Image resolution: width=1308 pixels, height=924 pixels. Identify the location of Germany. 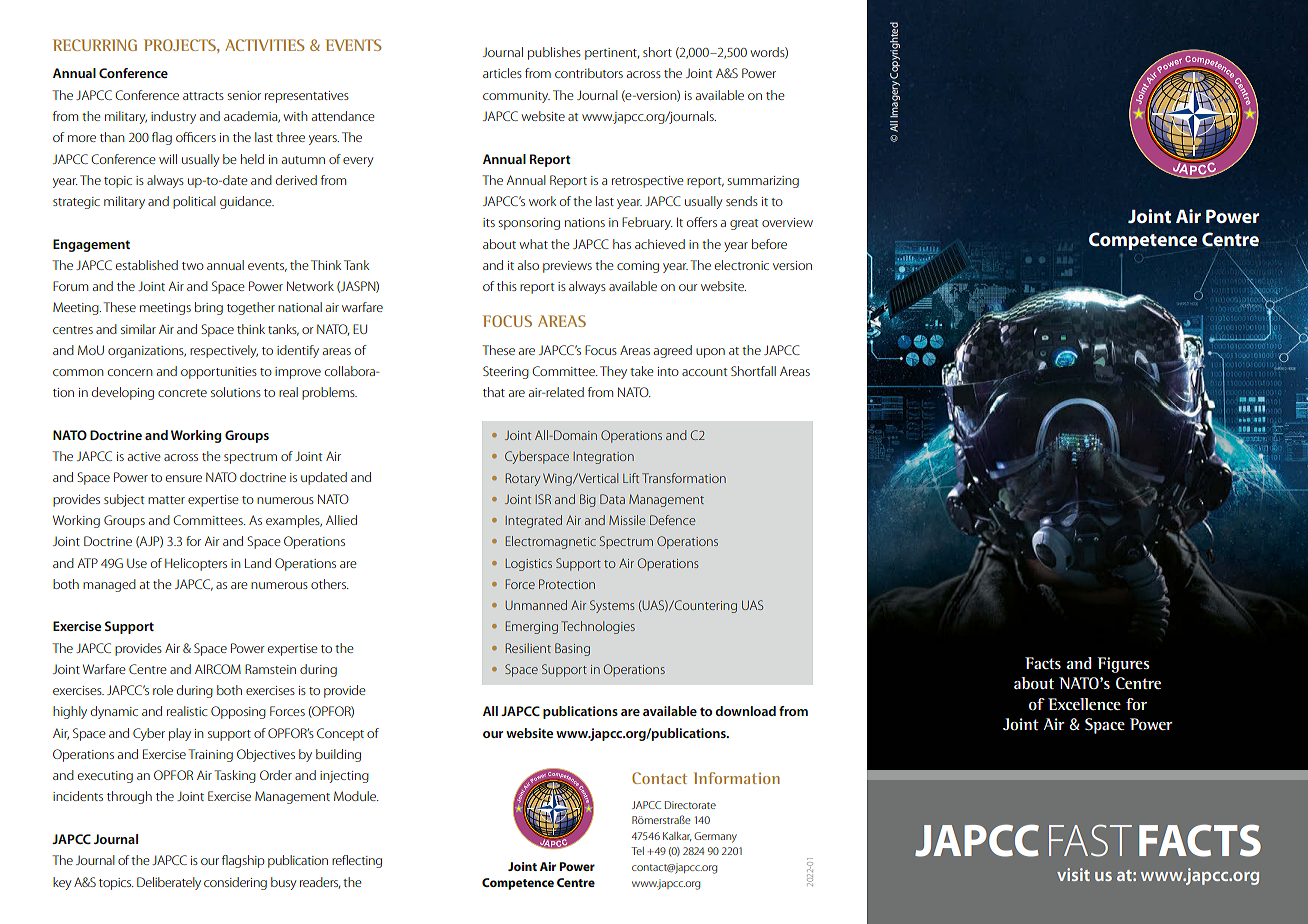
(715, 837).
